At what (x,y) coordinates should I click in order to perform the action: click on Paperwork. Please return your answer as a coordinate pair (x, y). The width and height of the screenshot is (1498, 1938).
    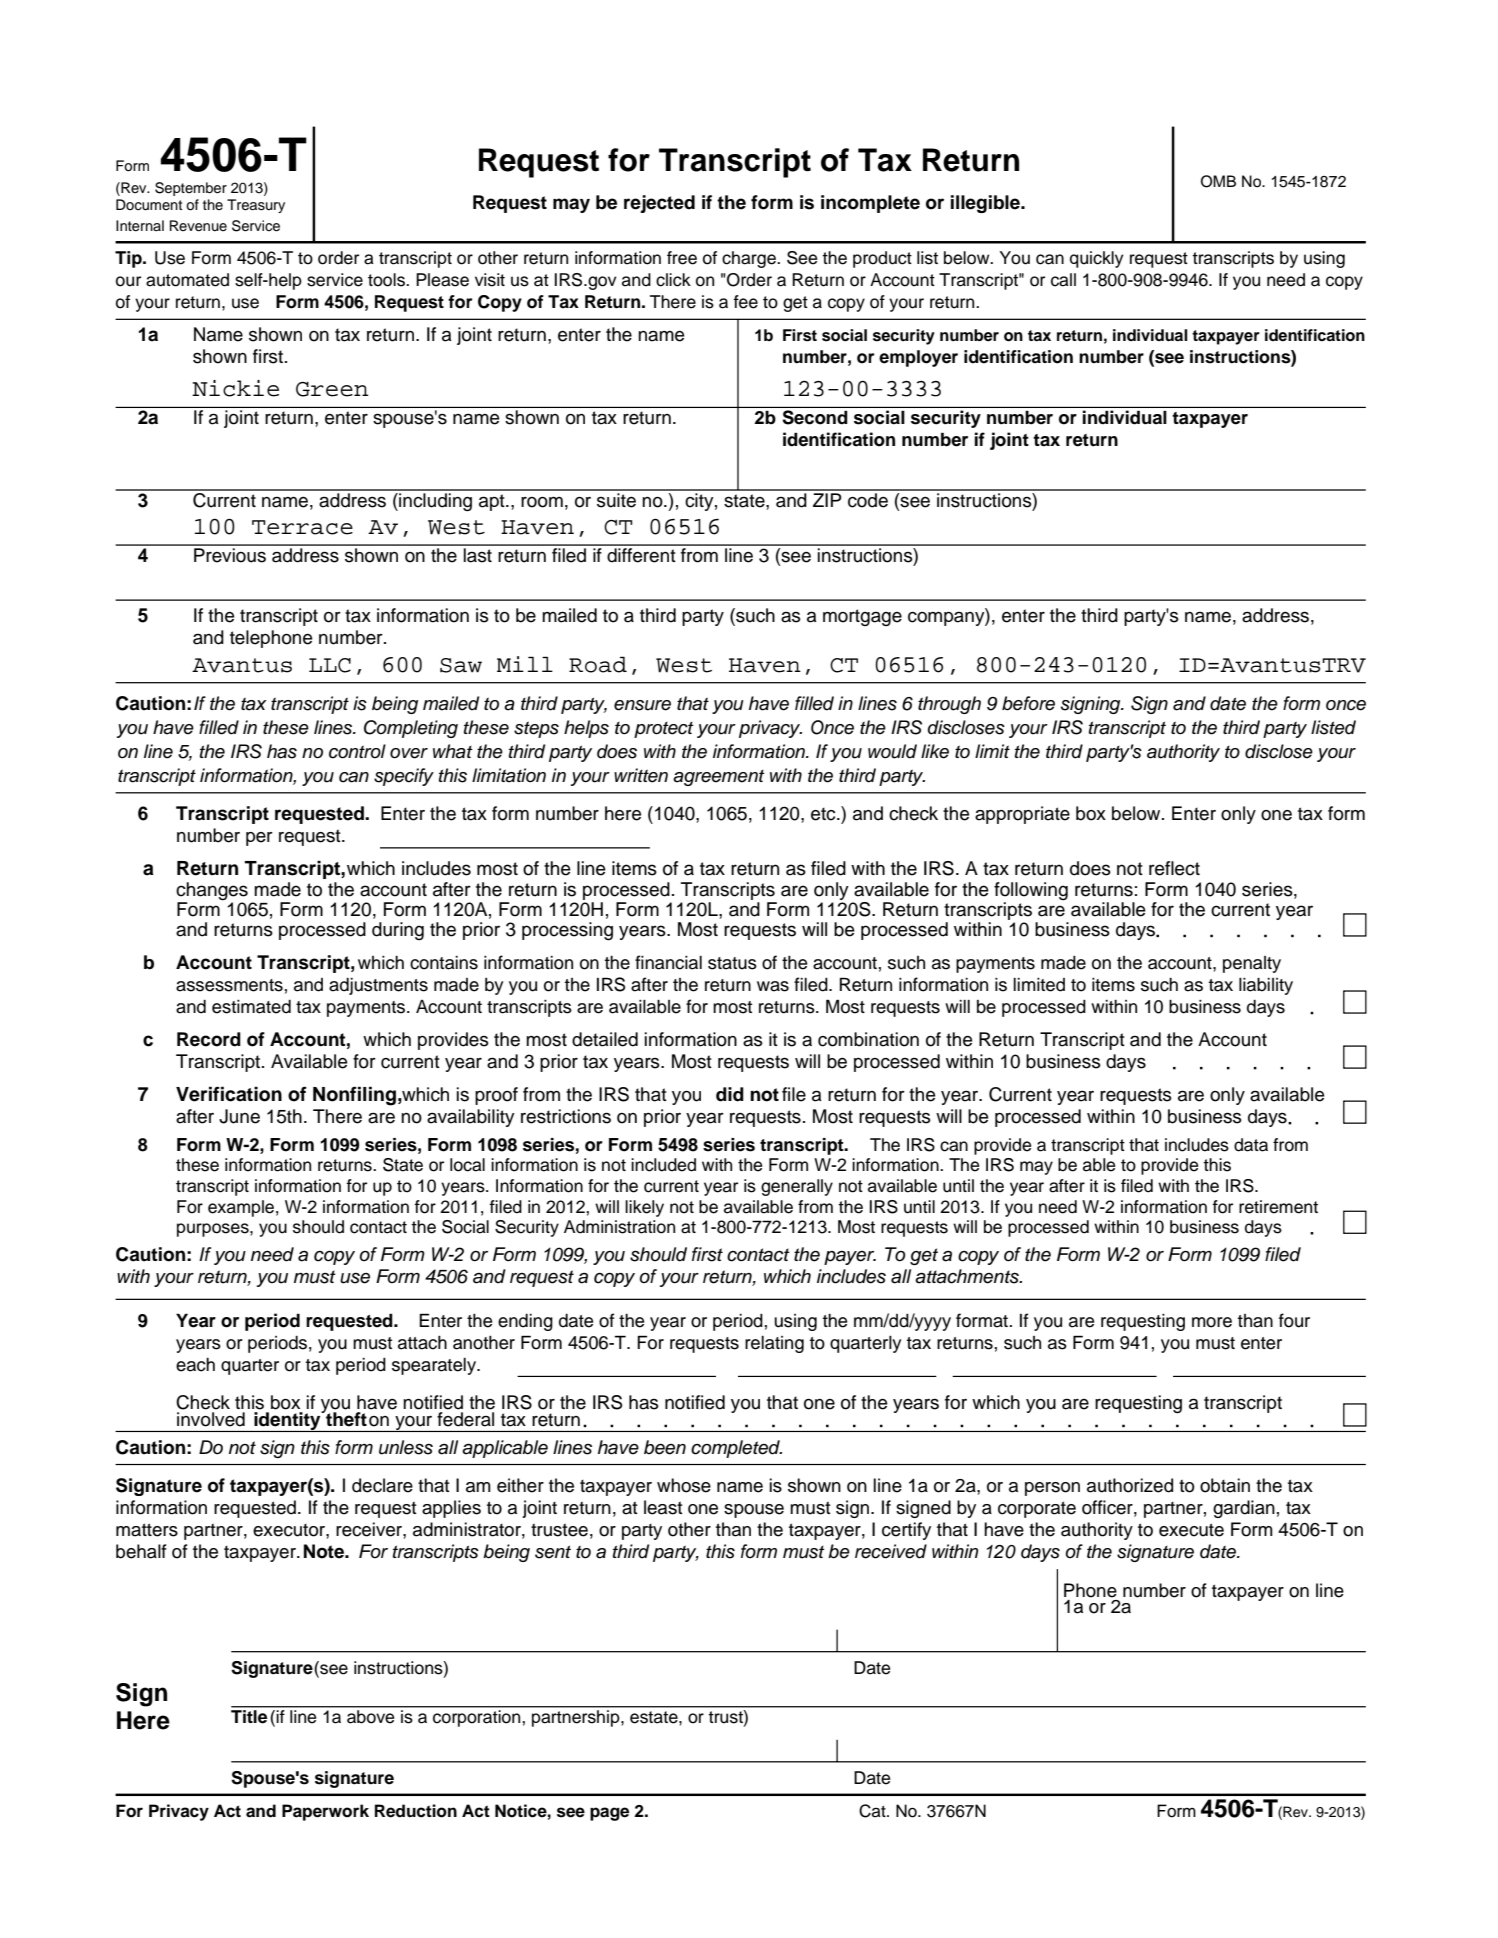
    Looking at the image, I should click on (325, 1812).
